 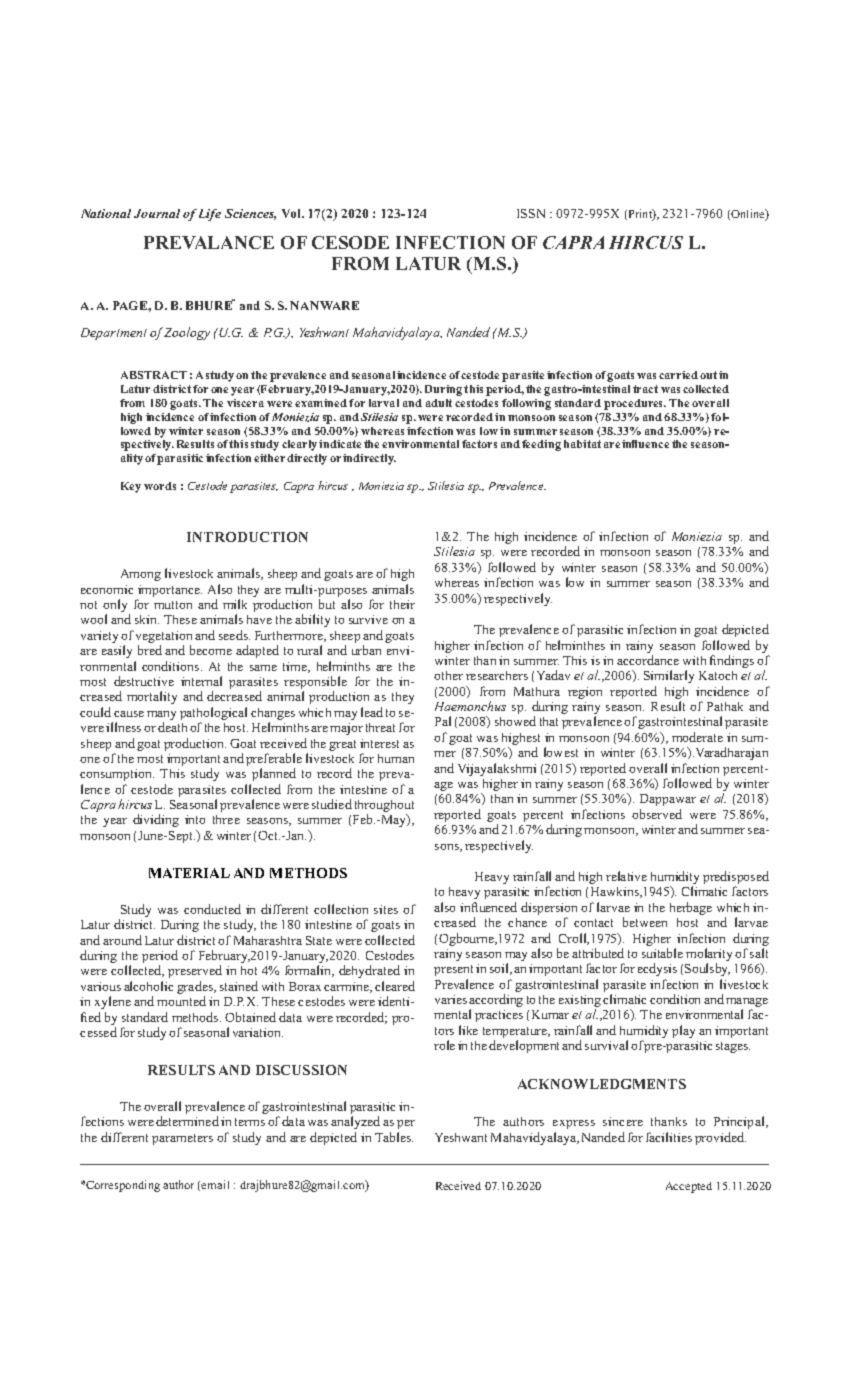 I want to click on Journal, so click(x=157, y=213).
